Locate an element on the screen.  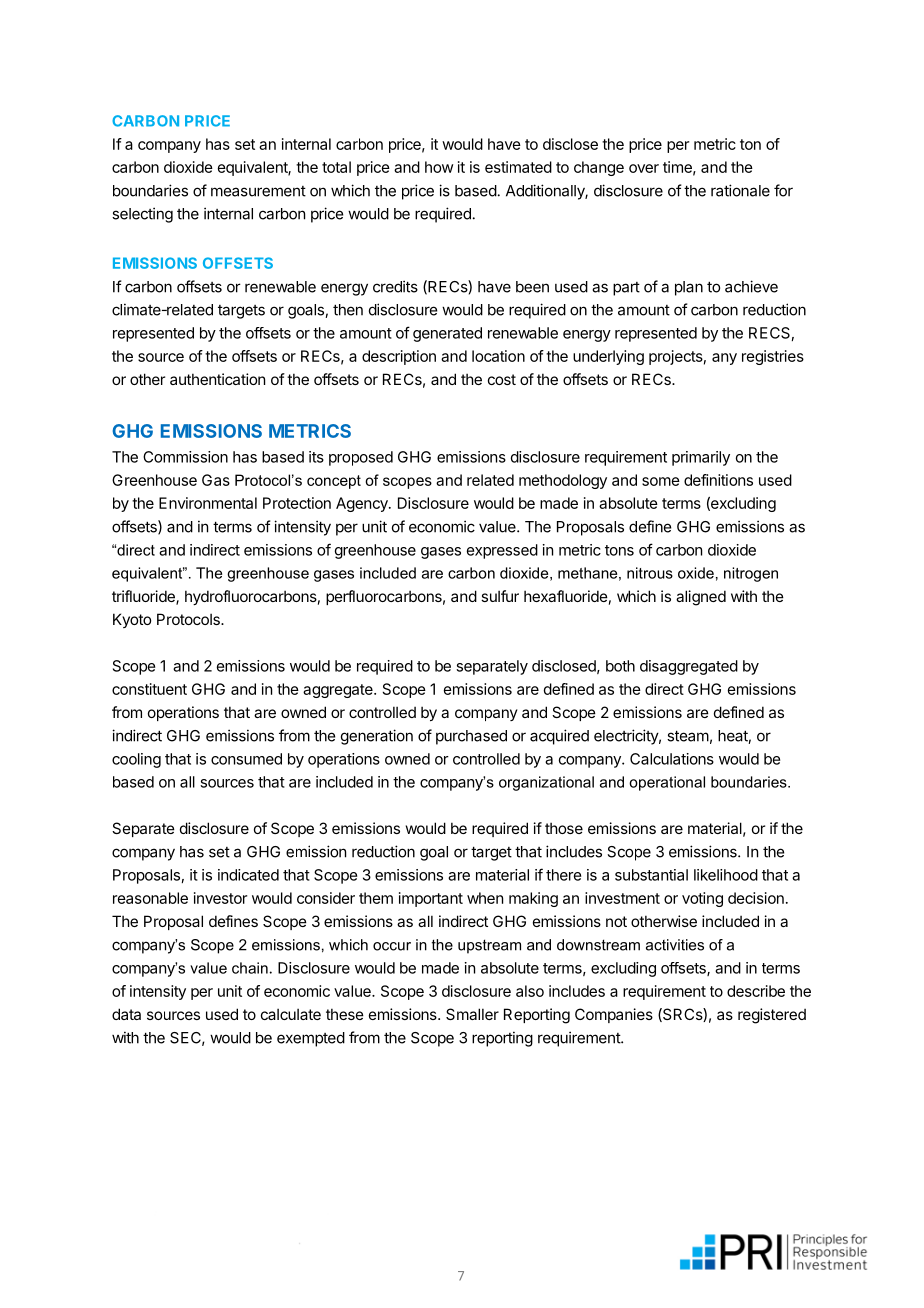
measurement is located at coordinates (258, 191).
